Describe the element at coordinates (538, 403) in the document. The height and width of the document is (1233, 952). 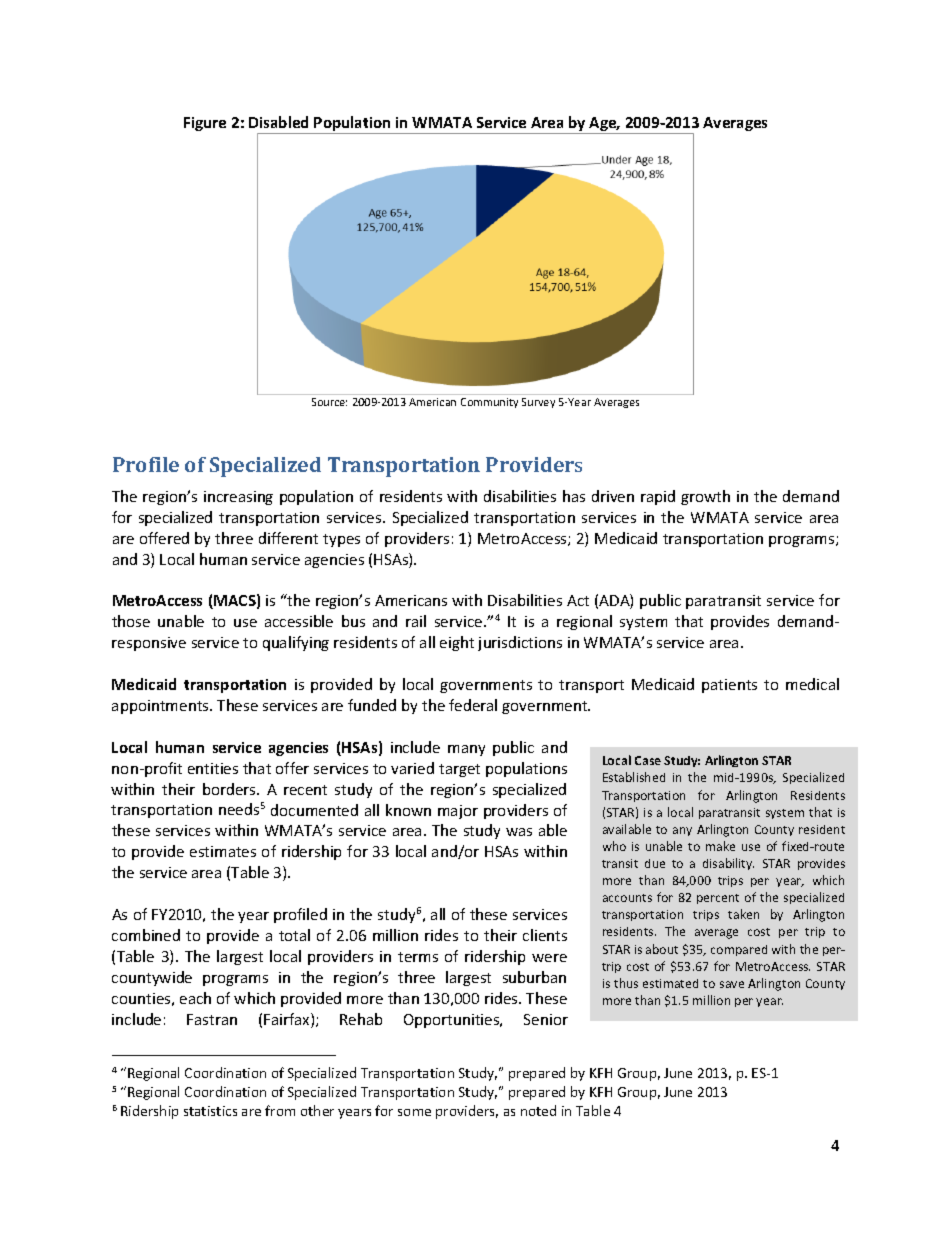
I see `Survey` at that location.
